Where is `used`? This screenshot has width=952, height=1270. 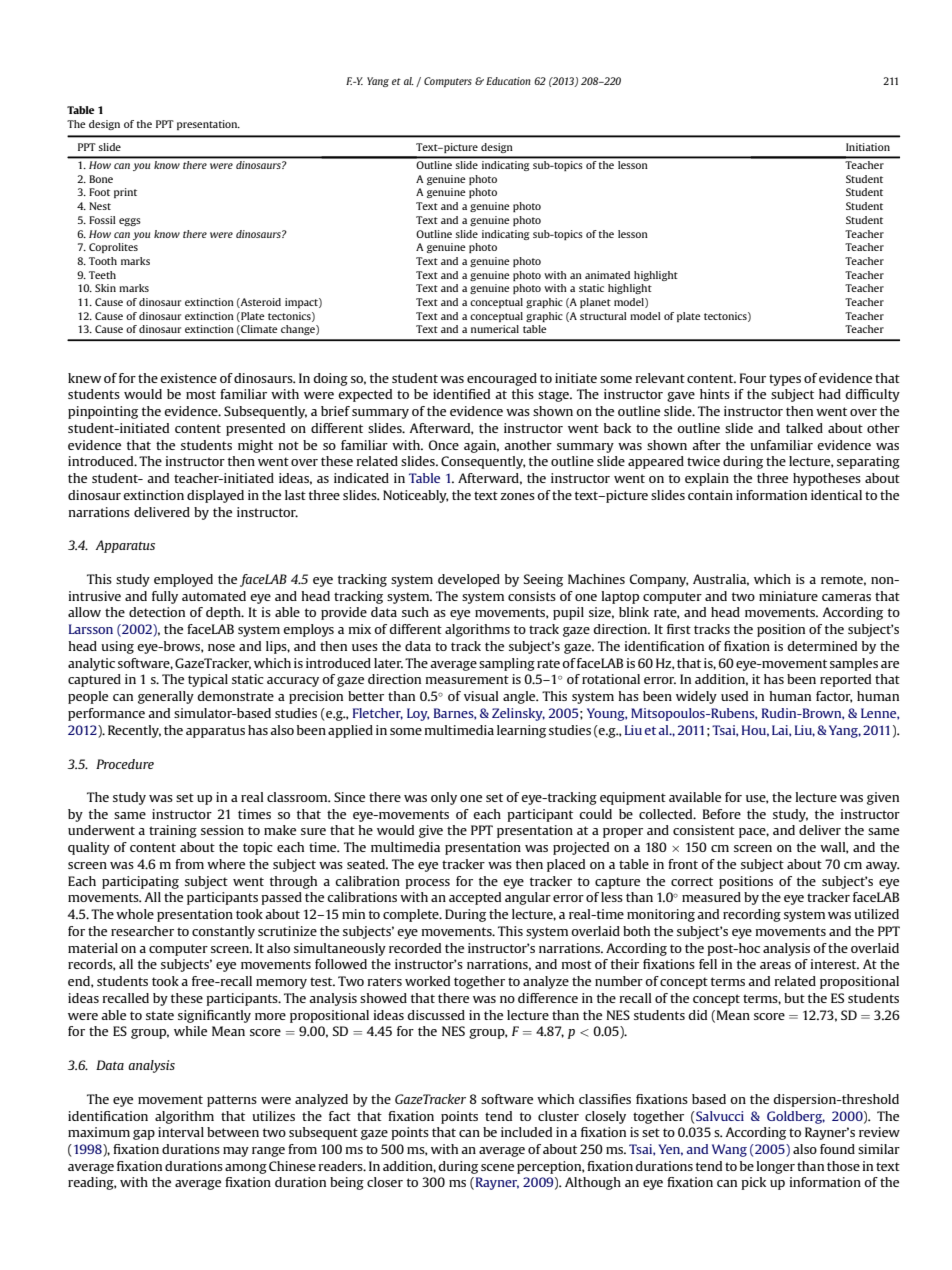 used is located at coordinates (734, 696).
